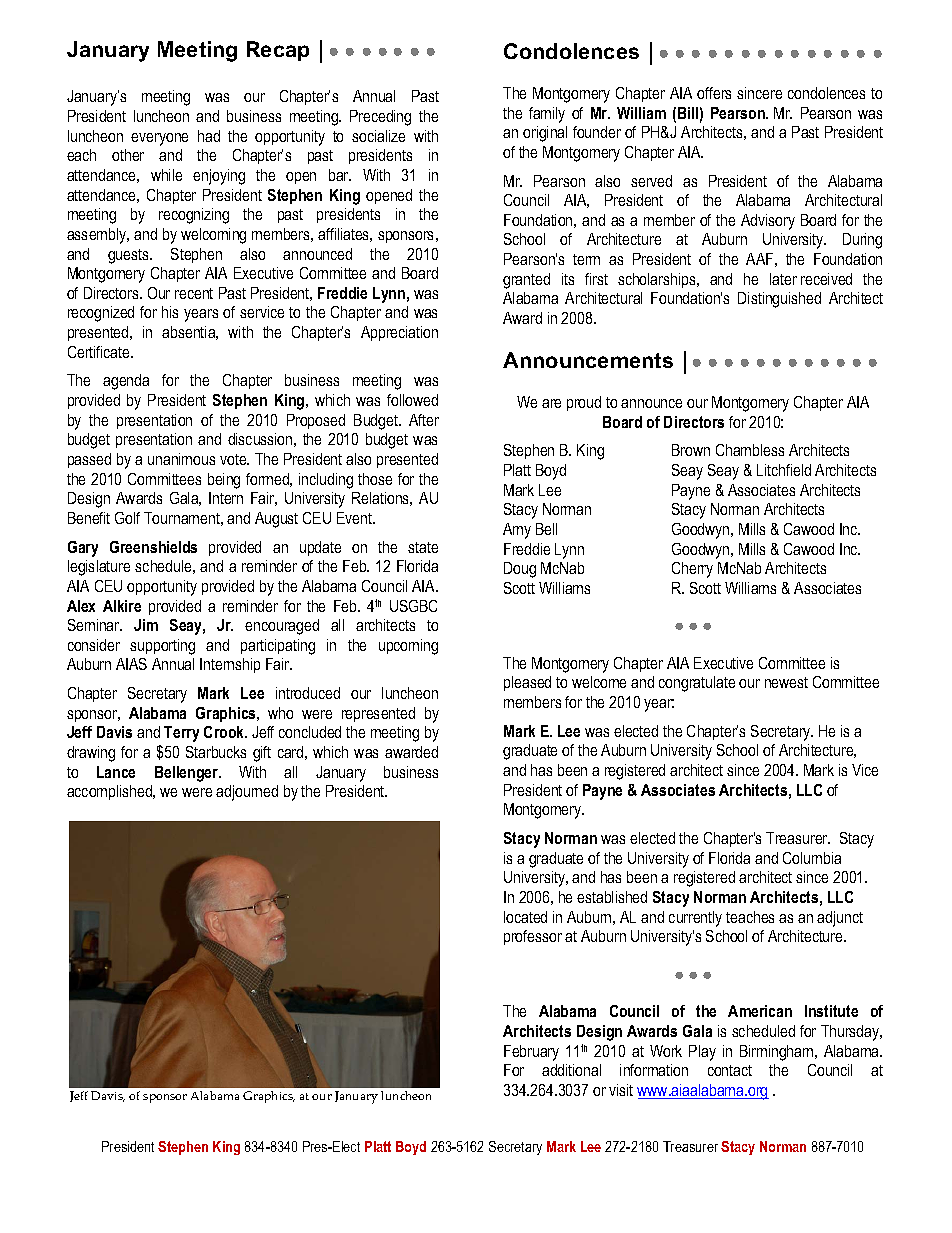  What do you see at coordinates (547, 115) in the screenshot?
I see `family` at bounding box center [547, 115].
